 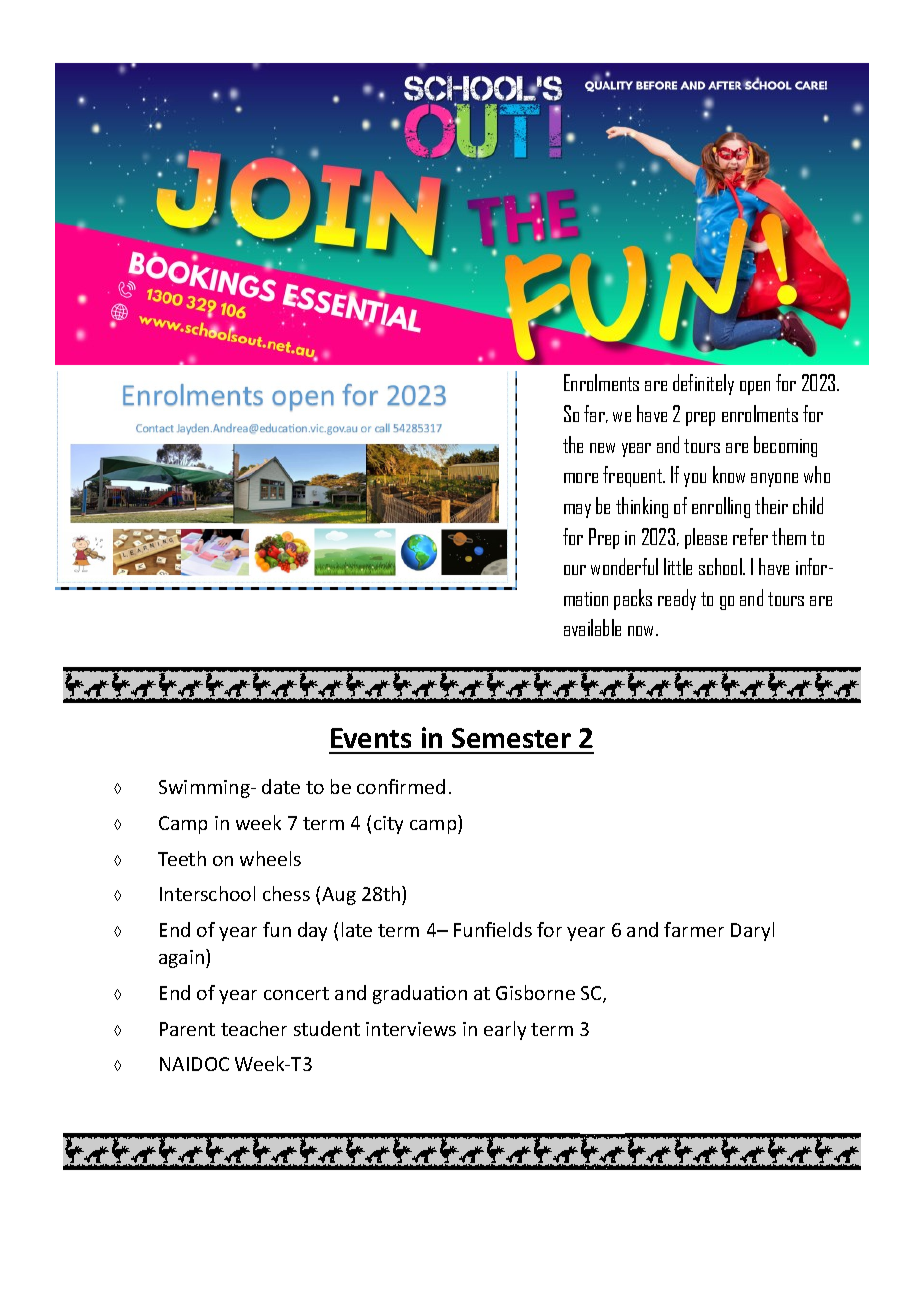 What do you see at coordinates (755, 388) in the screenshot?
I see `open` at bounding box center [755, 388].
